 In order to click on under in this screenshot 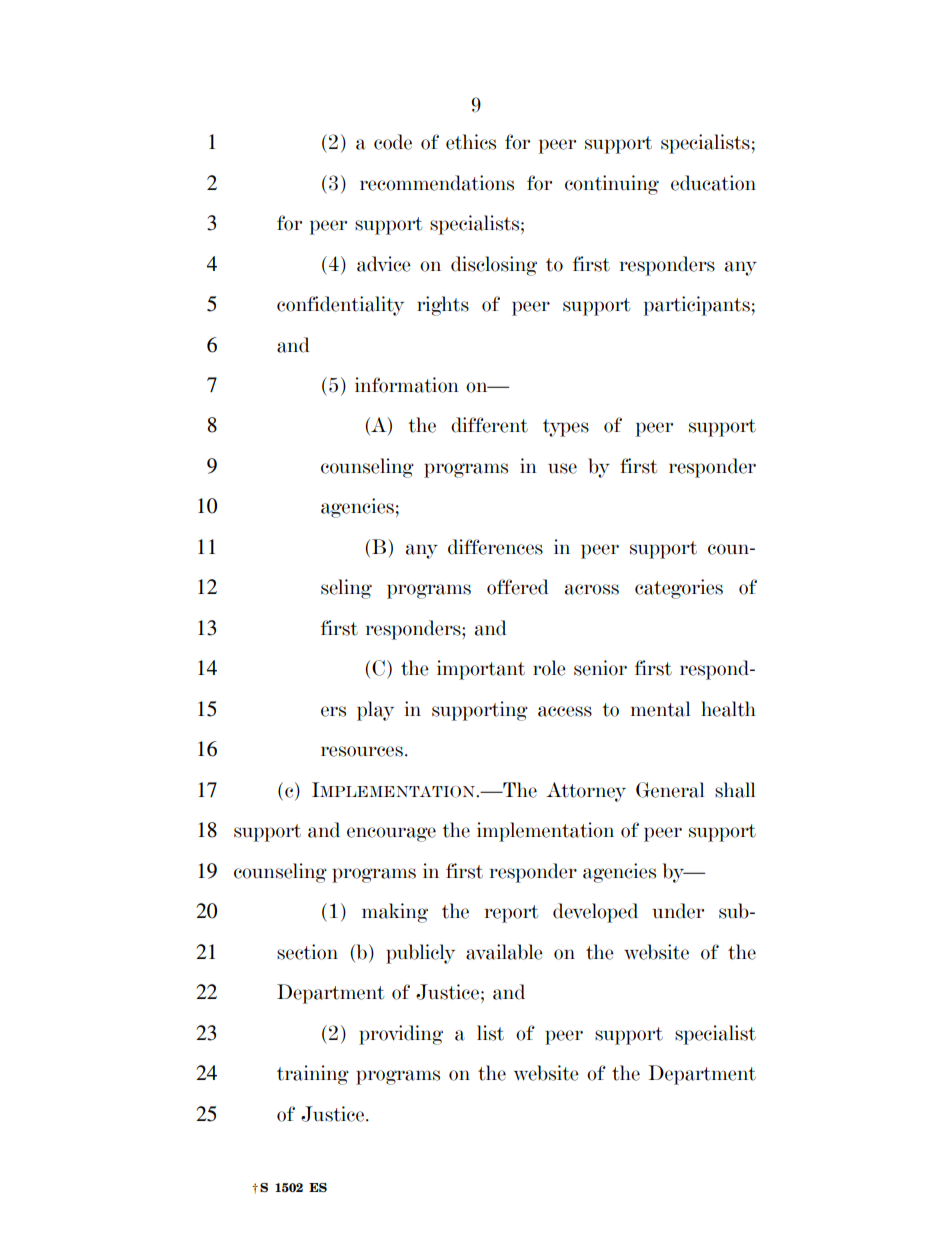, I will do `click(678, 911)`.
